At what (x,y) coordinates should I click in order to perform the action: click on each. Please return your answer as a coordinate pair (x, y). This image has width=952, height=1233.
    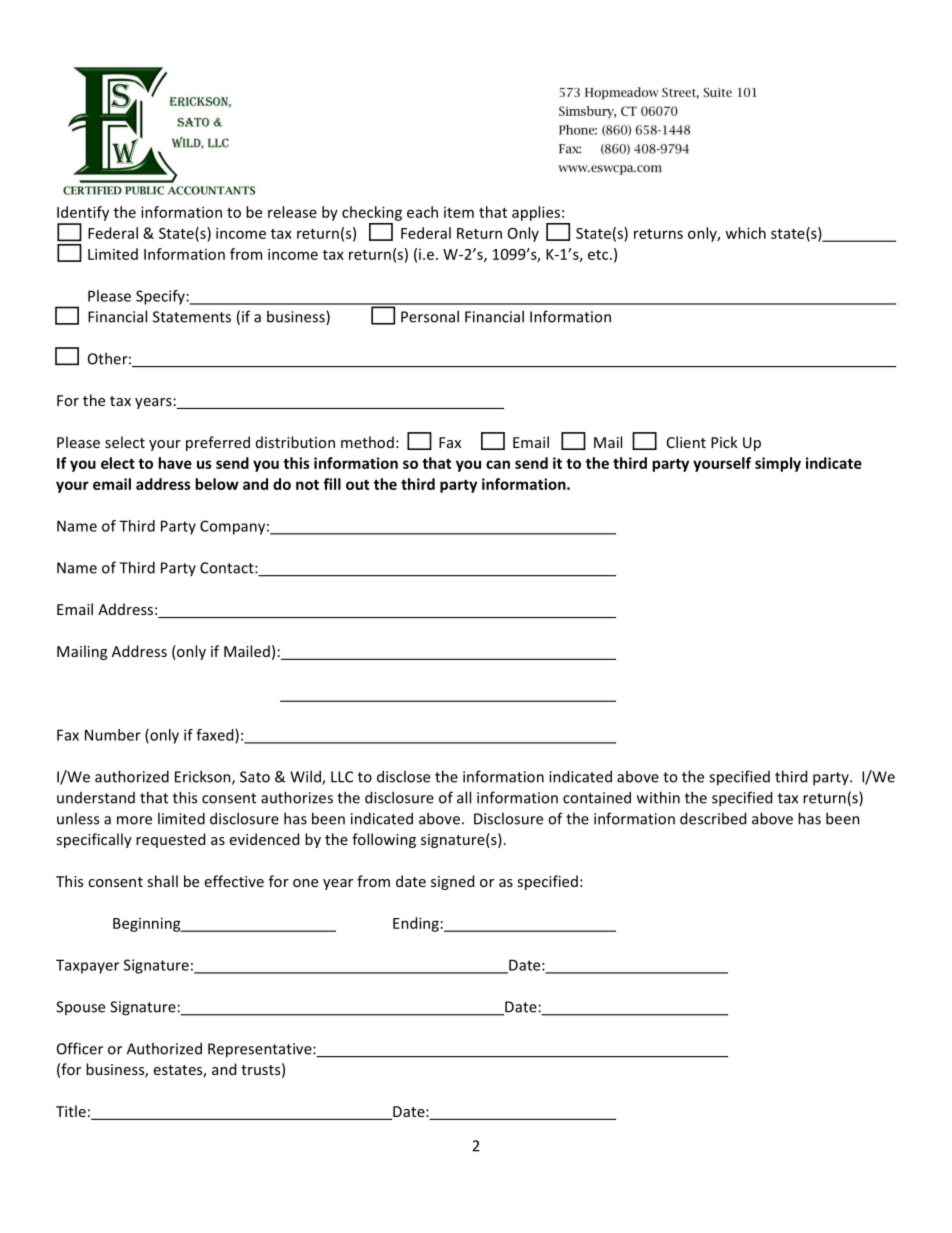
    Looking at the image, I should click on (422, 212).
